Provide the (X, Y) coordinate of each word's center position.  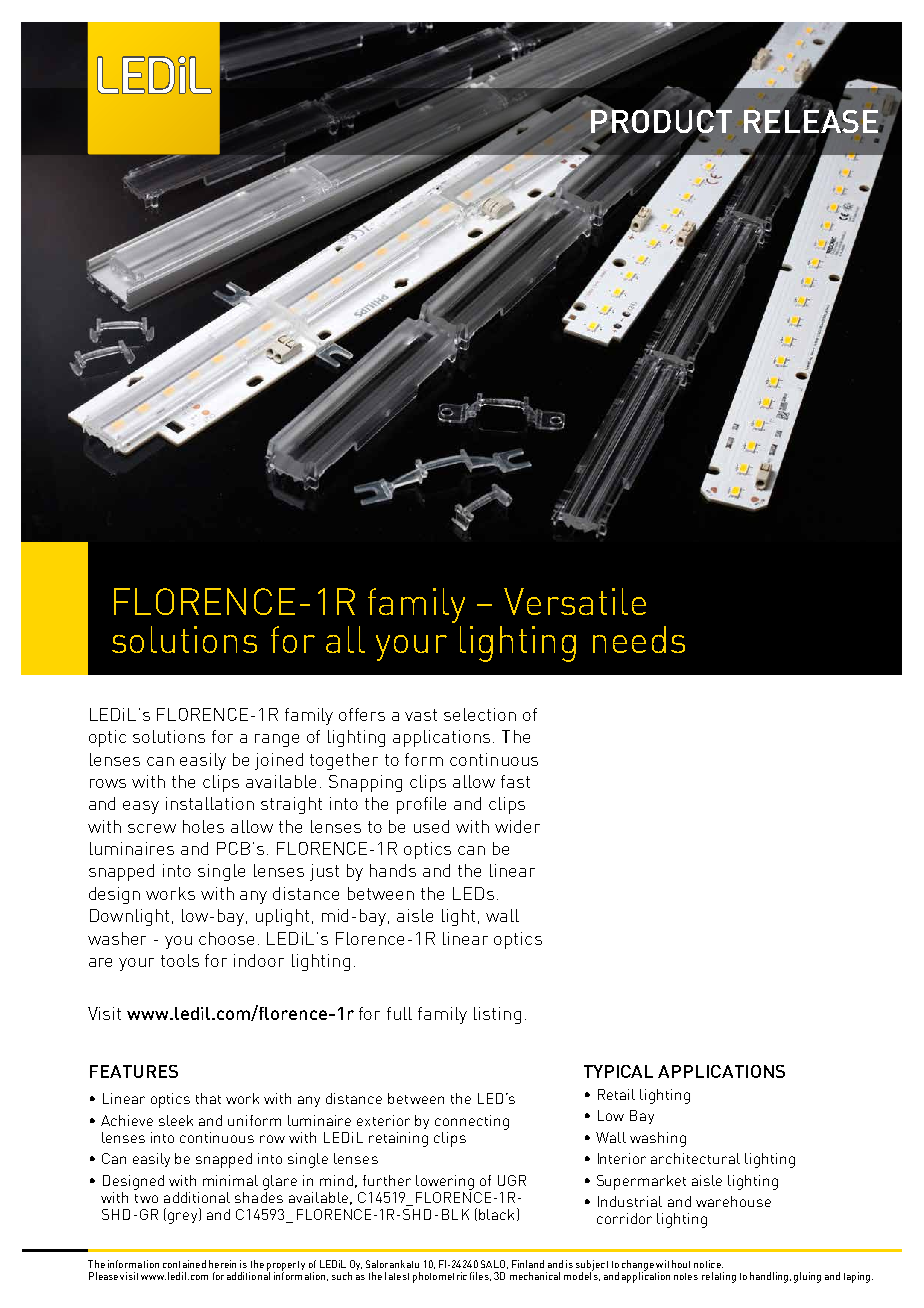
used (431, 826)
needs (639, 639)
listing (497, 1015)
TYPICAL (618, 1071)
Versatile (575, 601)
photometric (440, 1277)
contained (184, 1264)
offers (362, 714)
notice (708, 1264)
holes (203, 826)
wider (517, 826)
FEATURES (134, 1071)
